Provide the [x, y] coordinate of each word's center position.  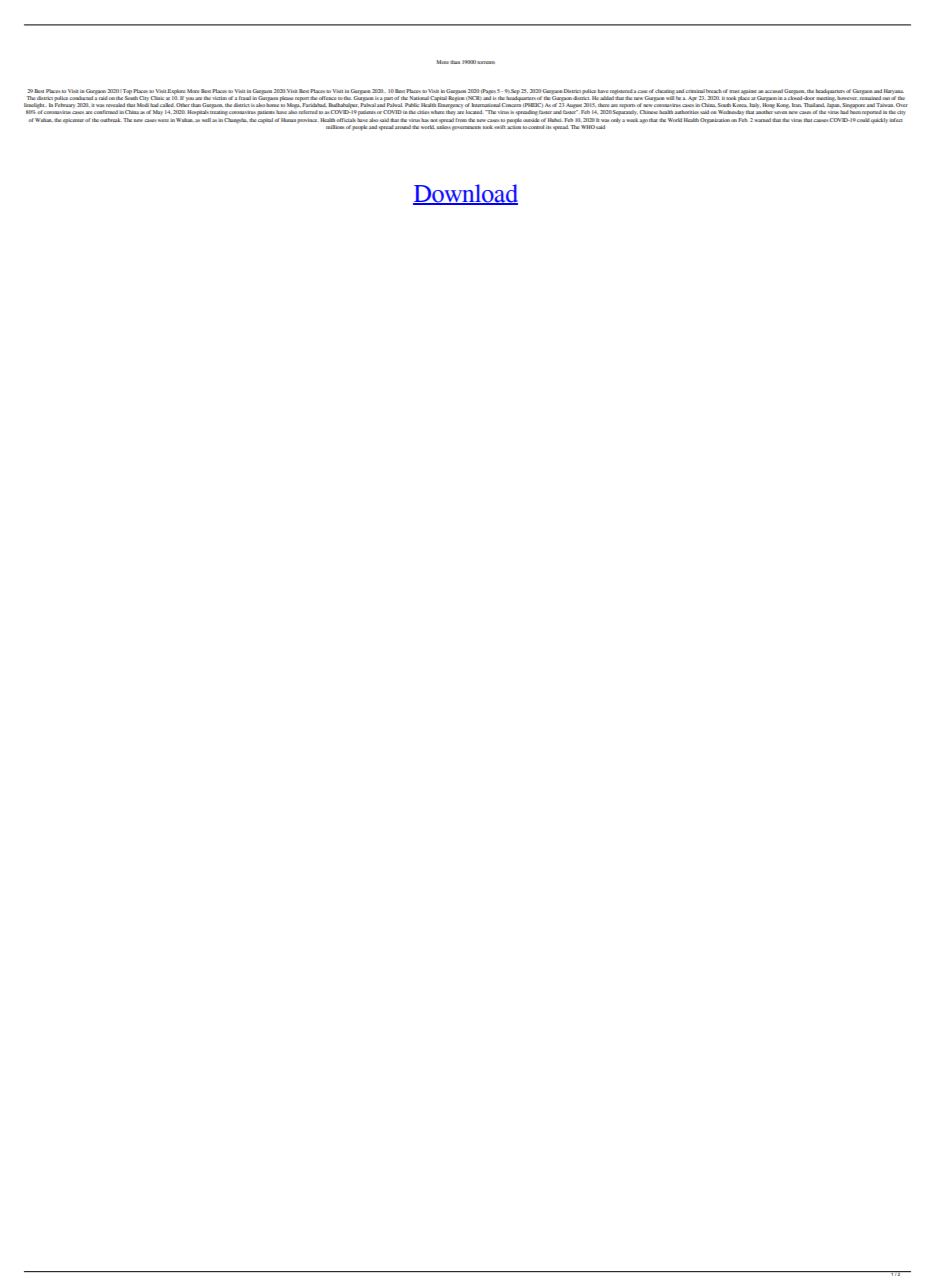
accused [774, 91]
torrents [486, 62]
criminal [695, 91]
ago [643, 121]
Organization [715, 121]
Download [465, 194]
